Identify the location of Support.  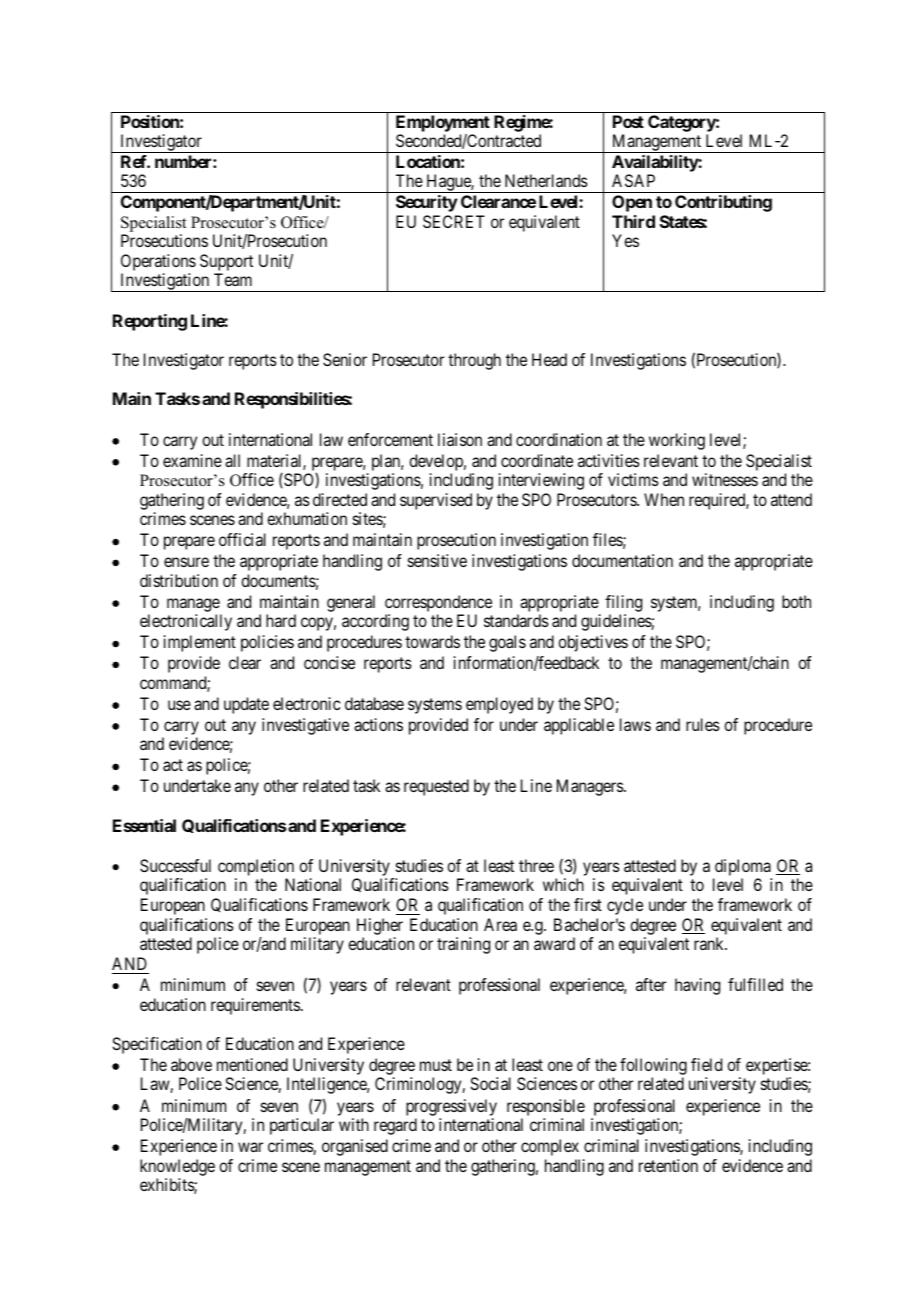
(226, 262).
